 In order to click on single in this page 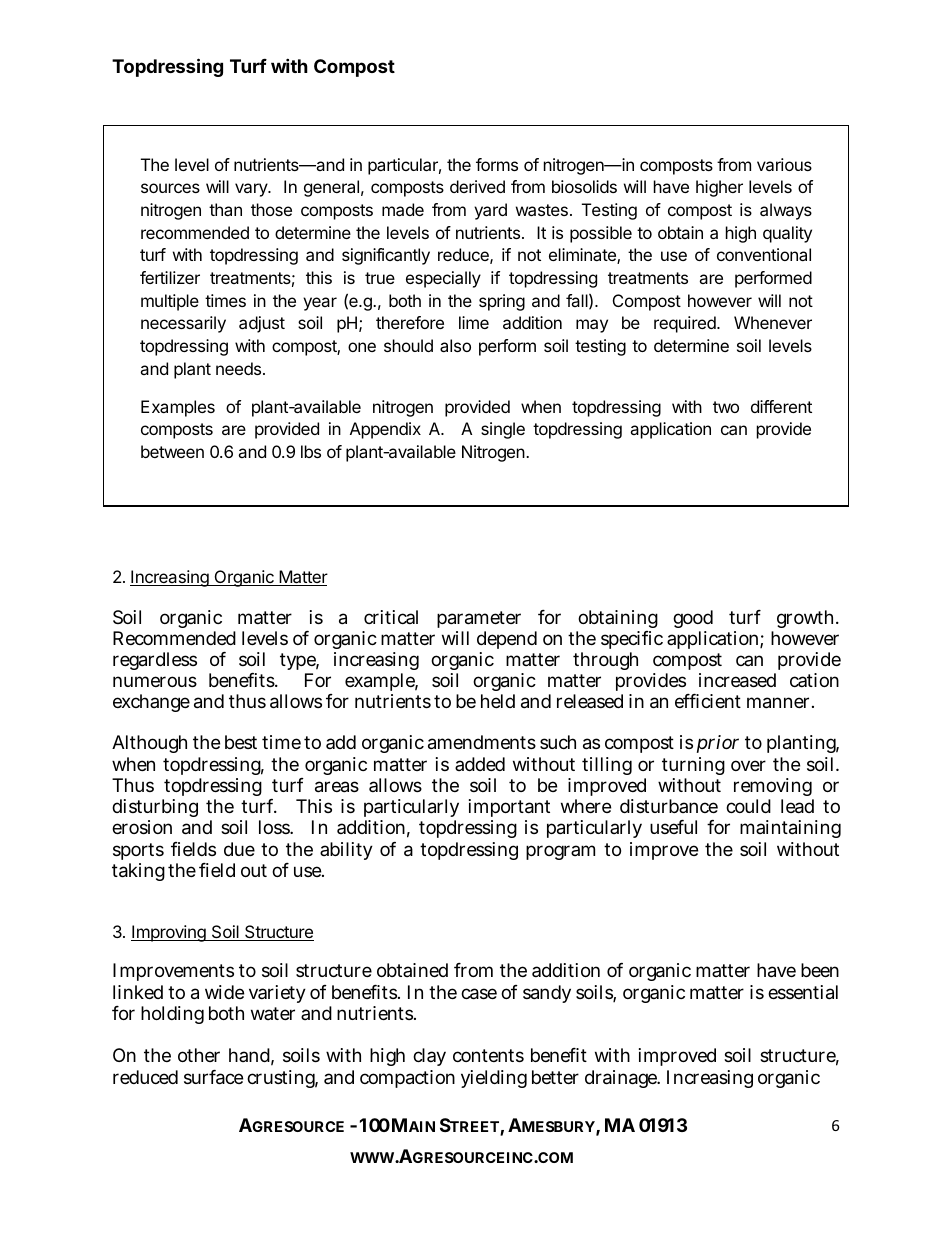, I will do `click(503, 430)`.
